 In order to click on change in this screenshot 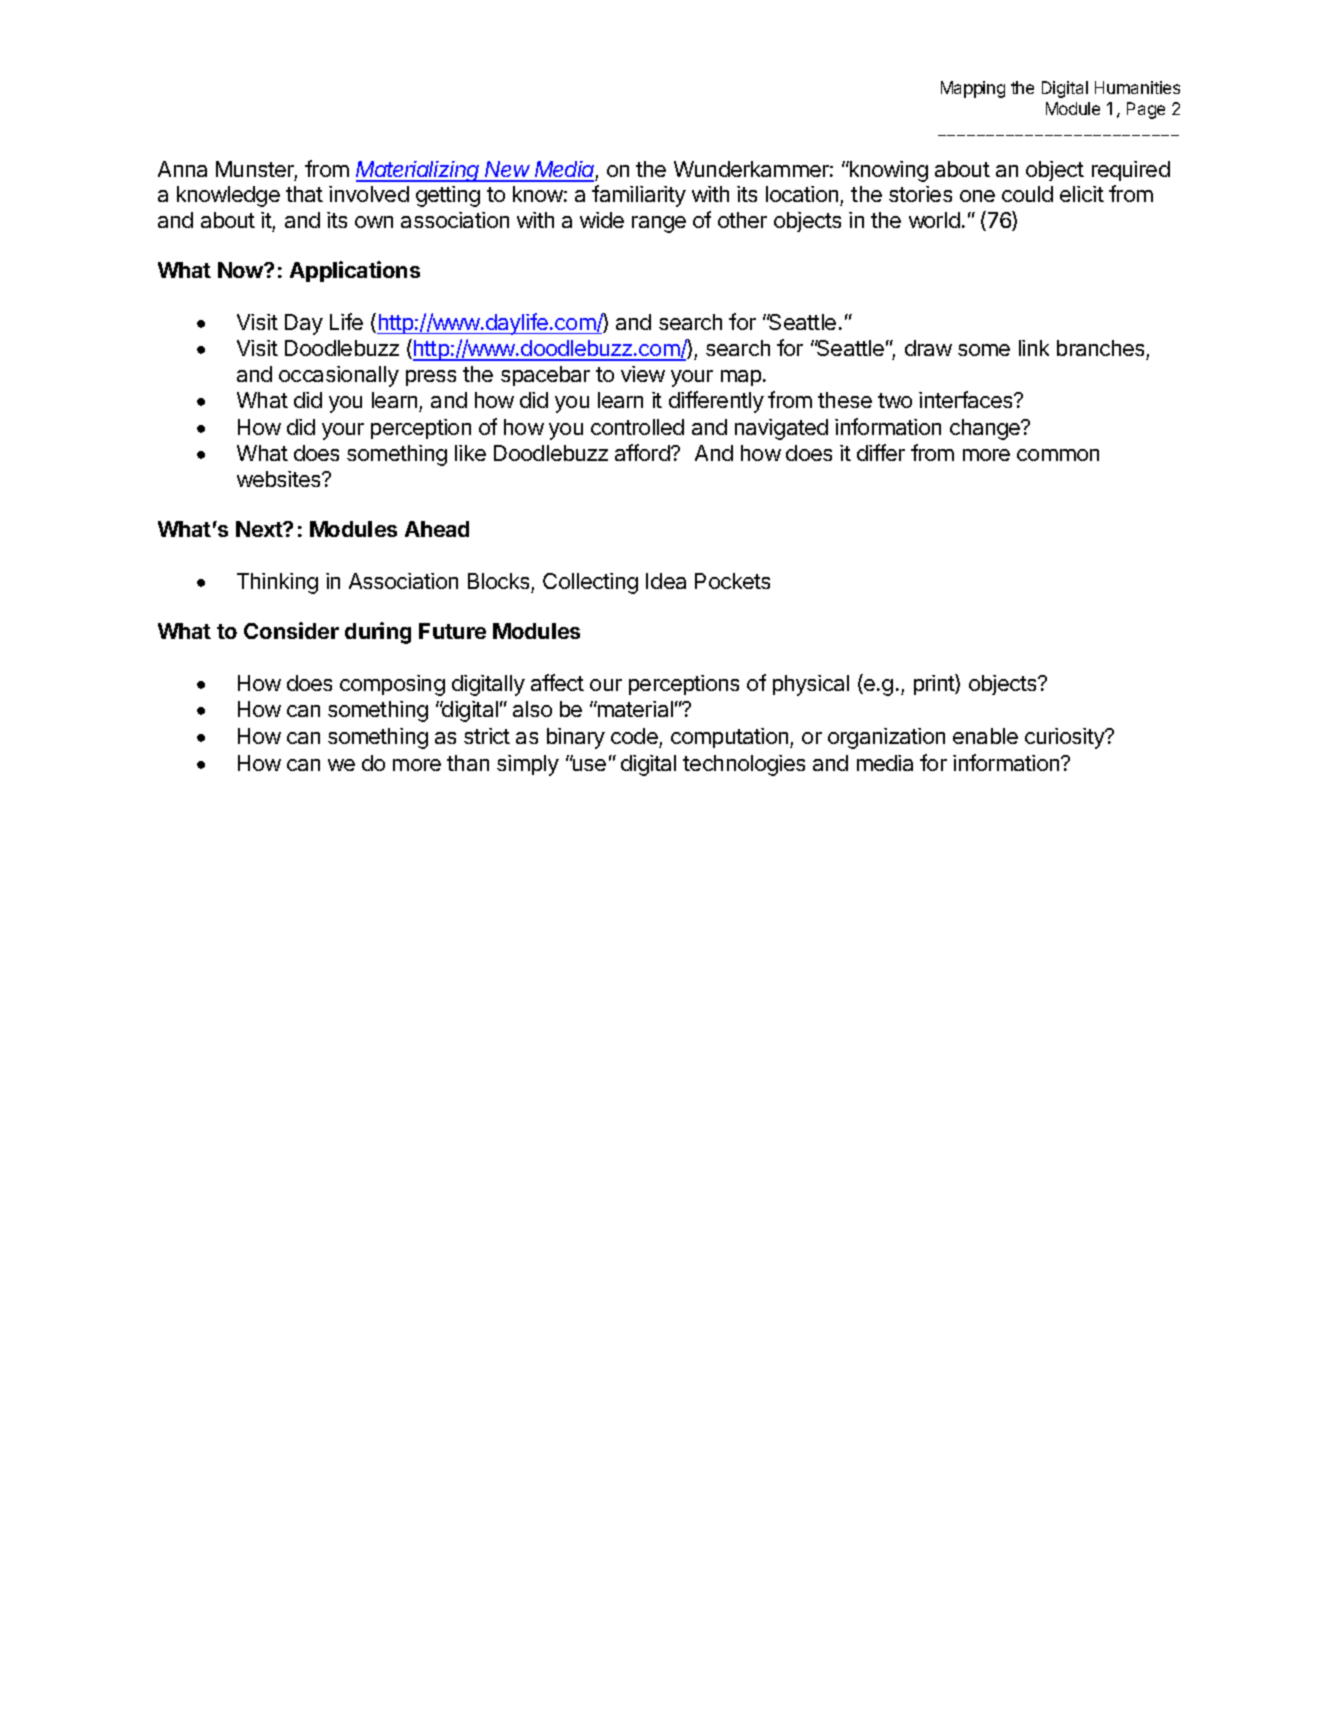, I will do `click(986, 429)`.
